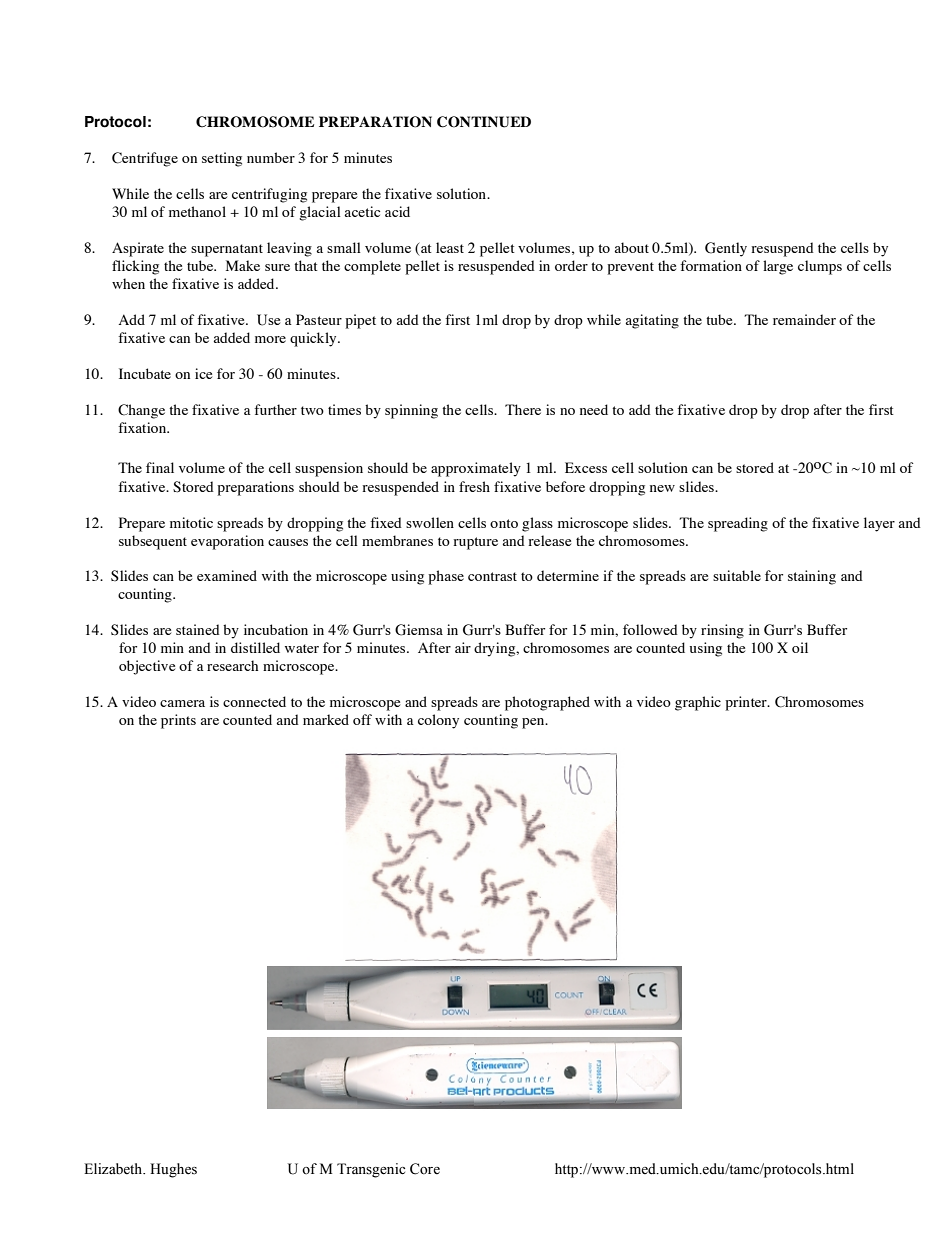  I want to click on final, so click(160, 467).
